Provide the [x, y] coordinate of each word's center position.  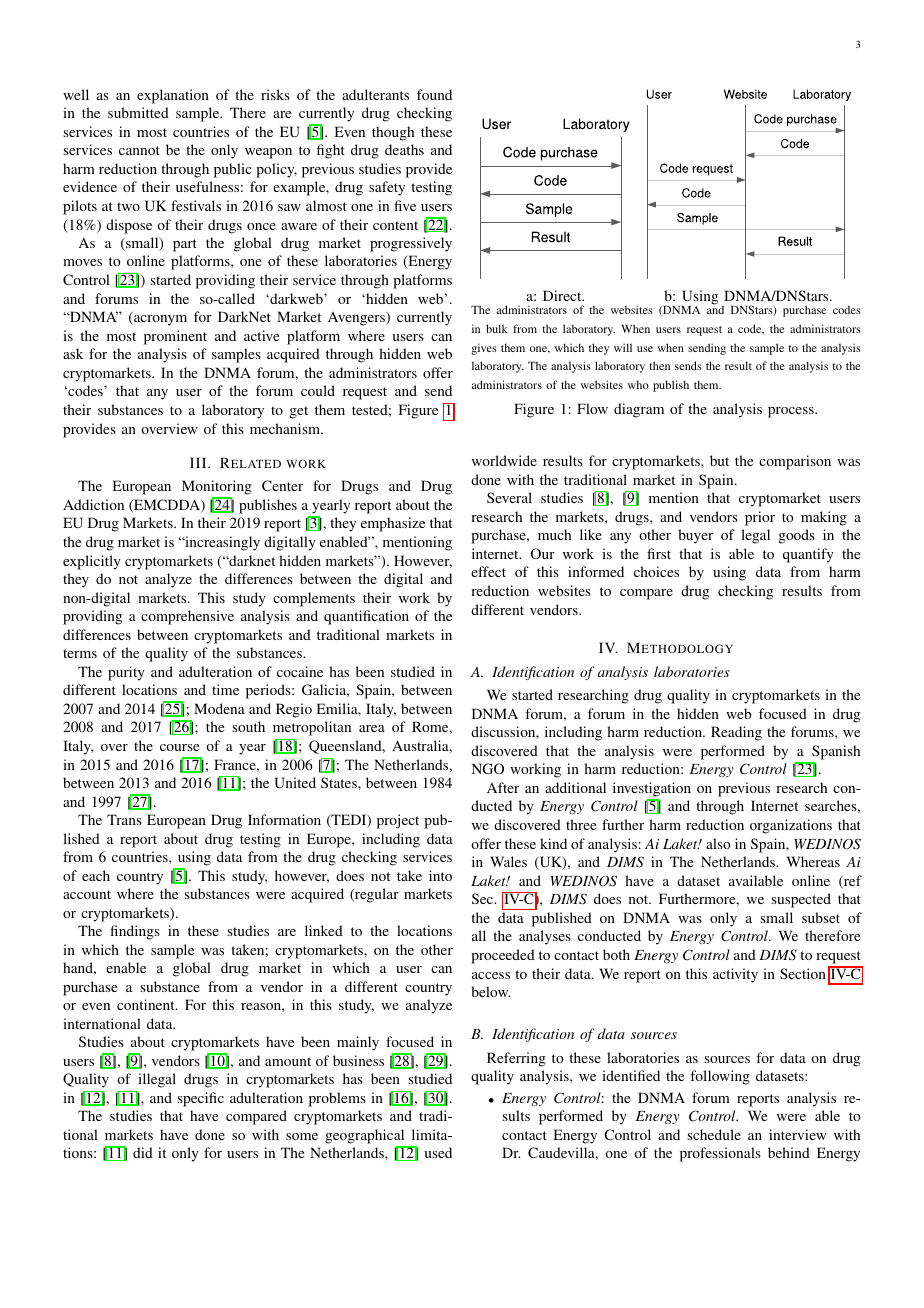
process [792, 412]
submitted [138, 112]
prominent [175, 337]
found [434, 94]
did [143, 1152]
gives [484, 349]
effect [488, 571]
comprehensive [187, 617]
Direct [563, 295]
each [96, 875]
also [718, 843]
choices [656, 571]
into [440, 875]
